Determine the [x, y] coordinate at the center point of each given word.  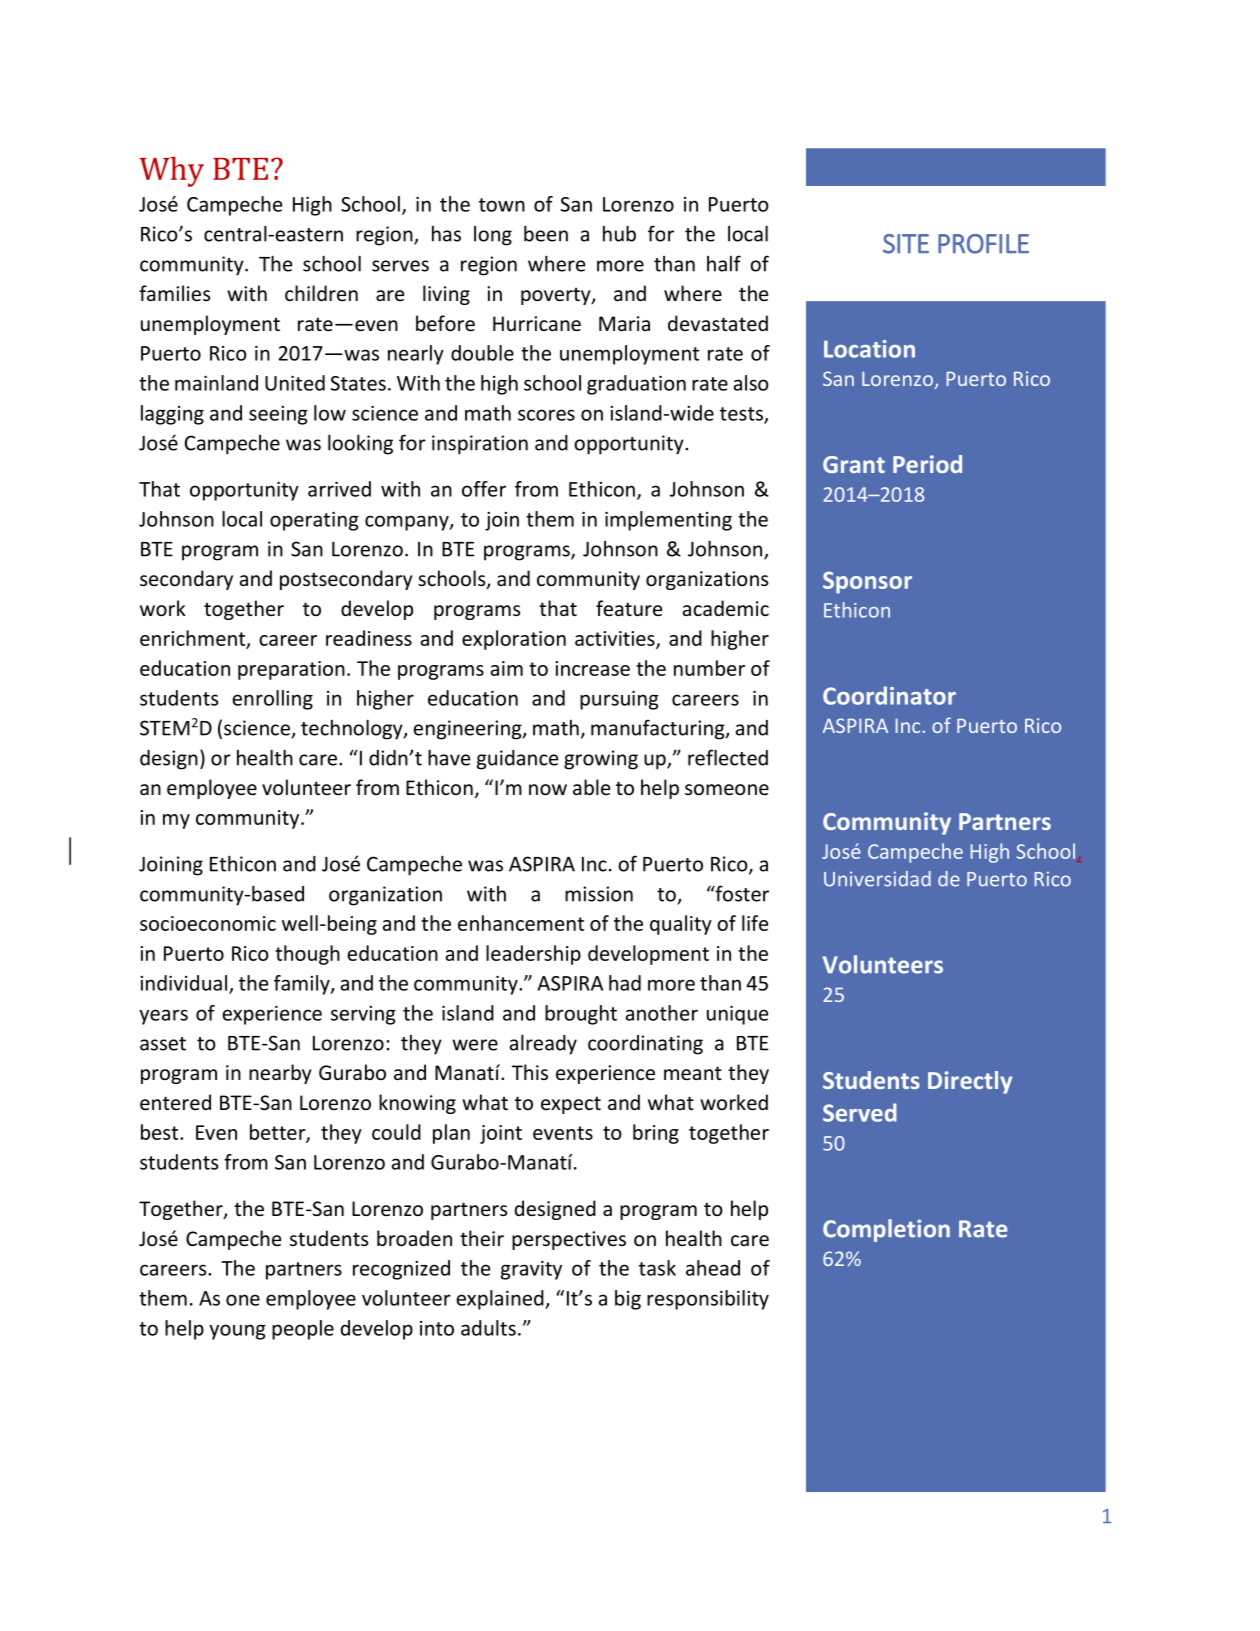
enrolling [272, 700]
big [628, 1300]
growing [601, 760]
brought [581, 1015]
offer [484, 489]
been [546, 233]
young [237, 1332]
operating [314, 521]
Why [171, 172]
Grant [854, 464]
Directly [970, 1082]
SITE [906, 244]
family [303, 985]
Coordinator [889, 695]
